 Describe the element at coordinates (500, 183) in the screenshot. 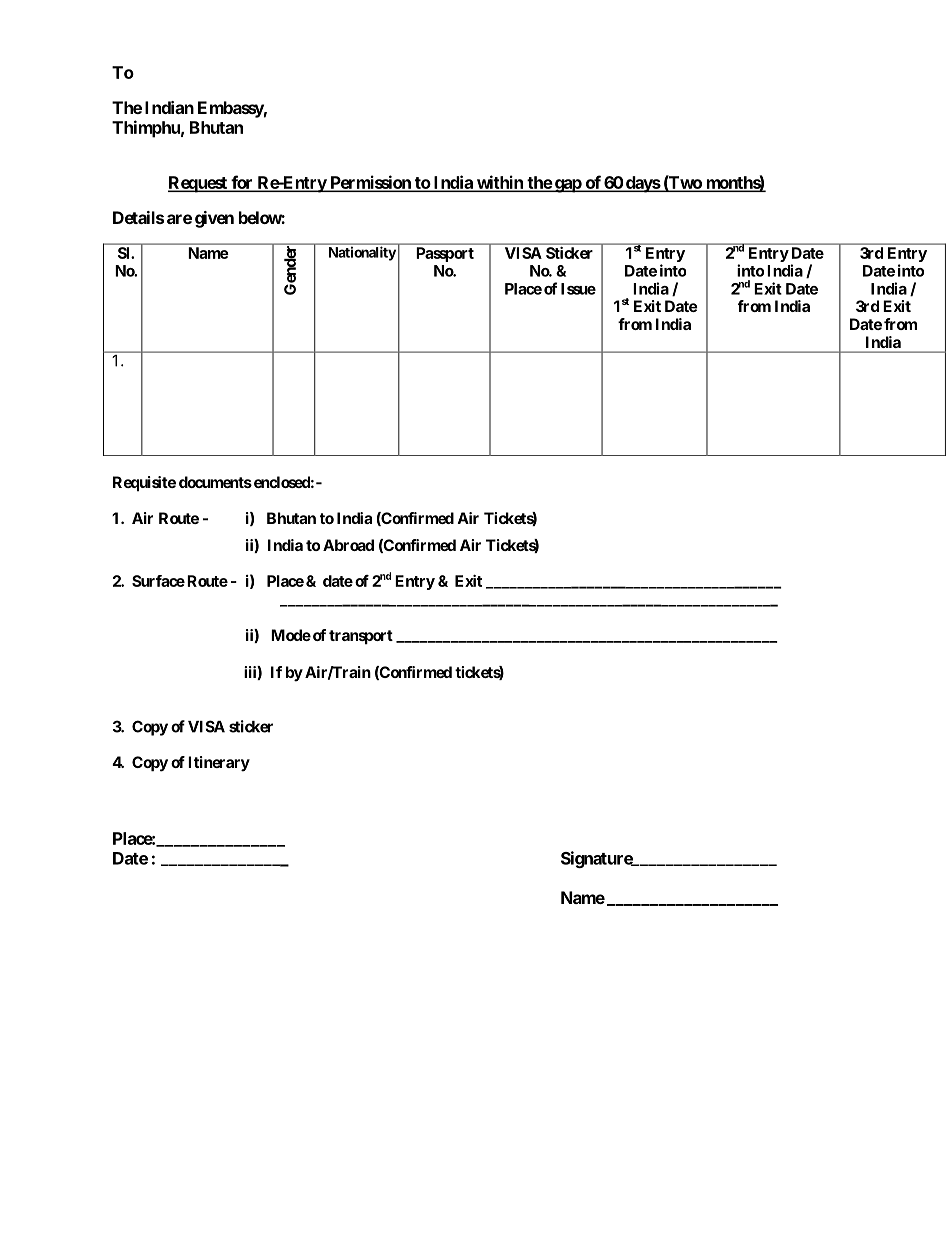

I see `within` at that location.
